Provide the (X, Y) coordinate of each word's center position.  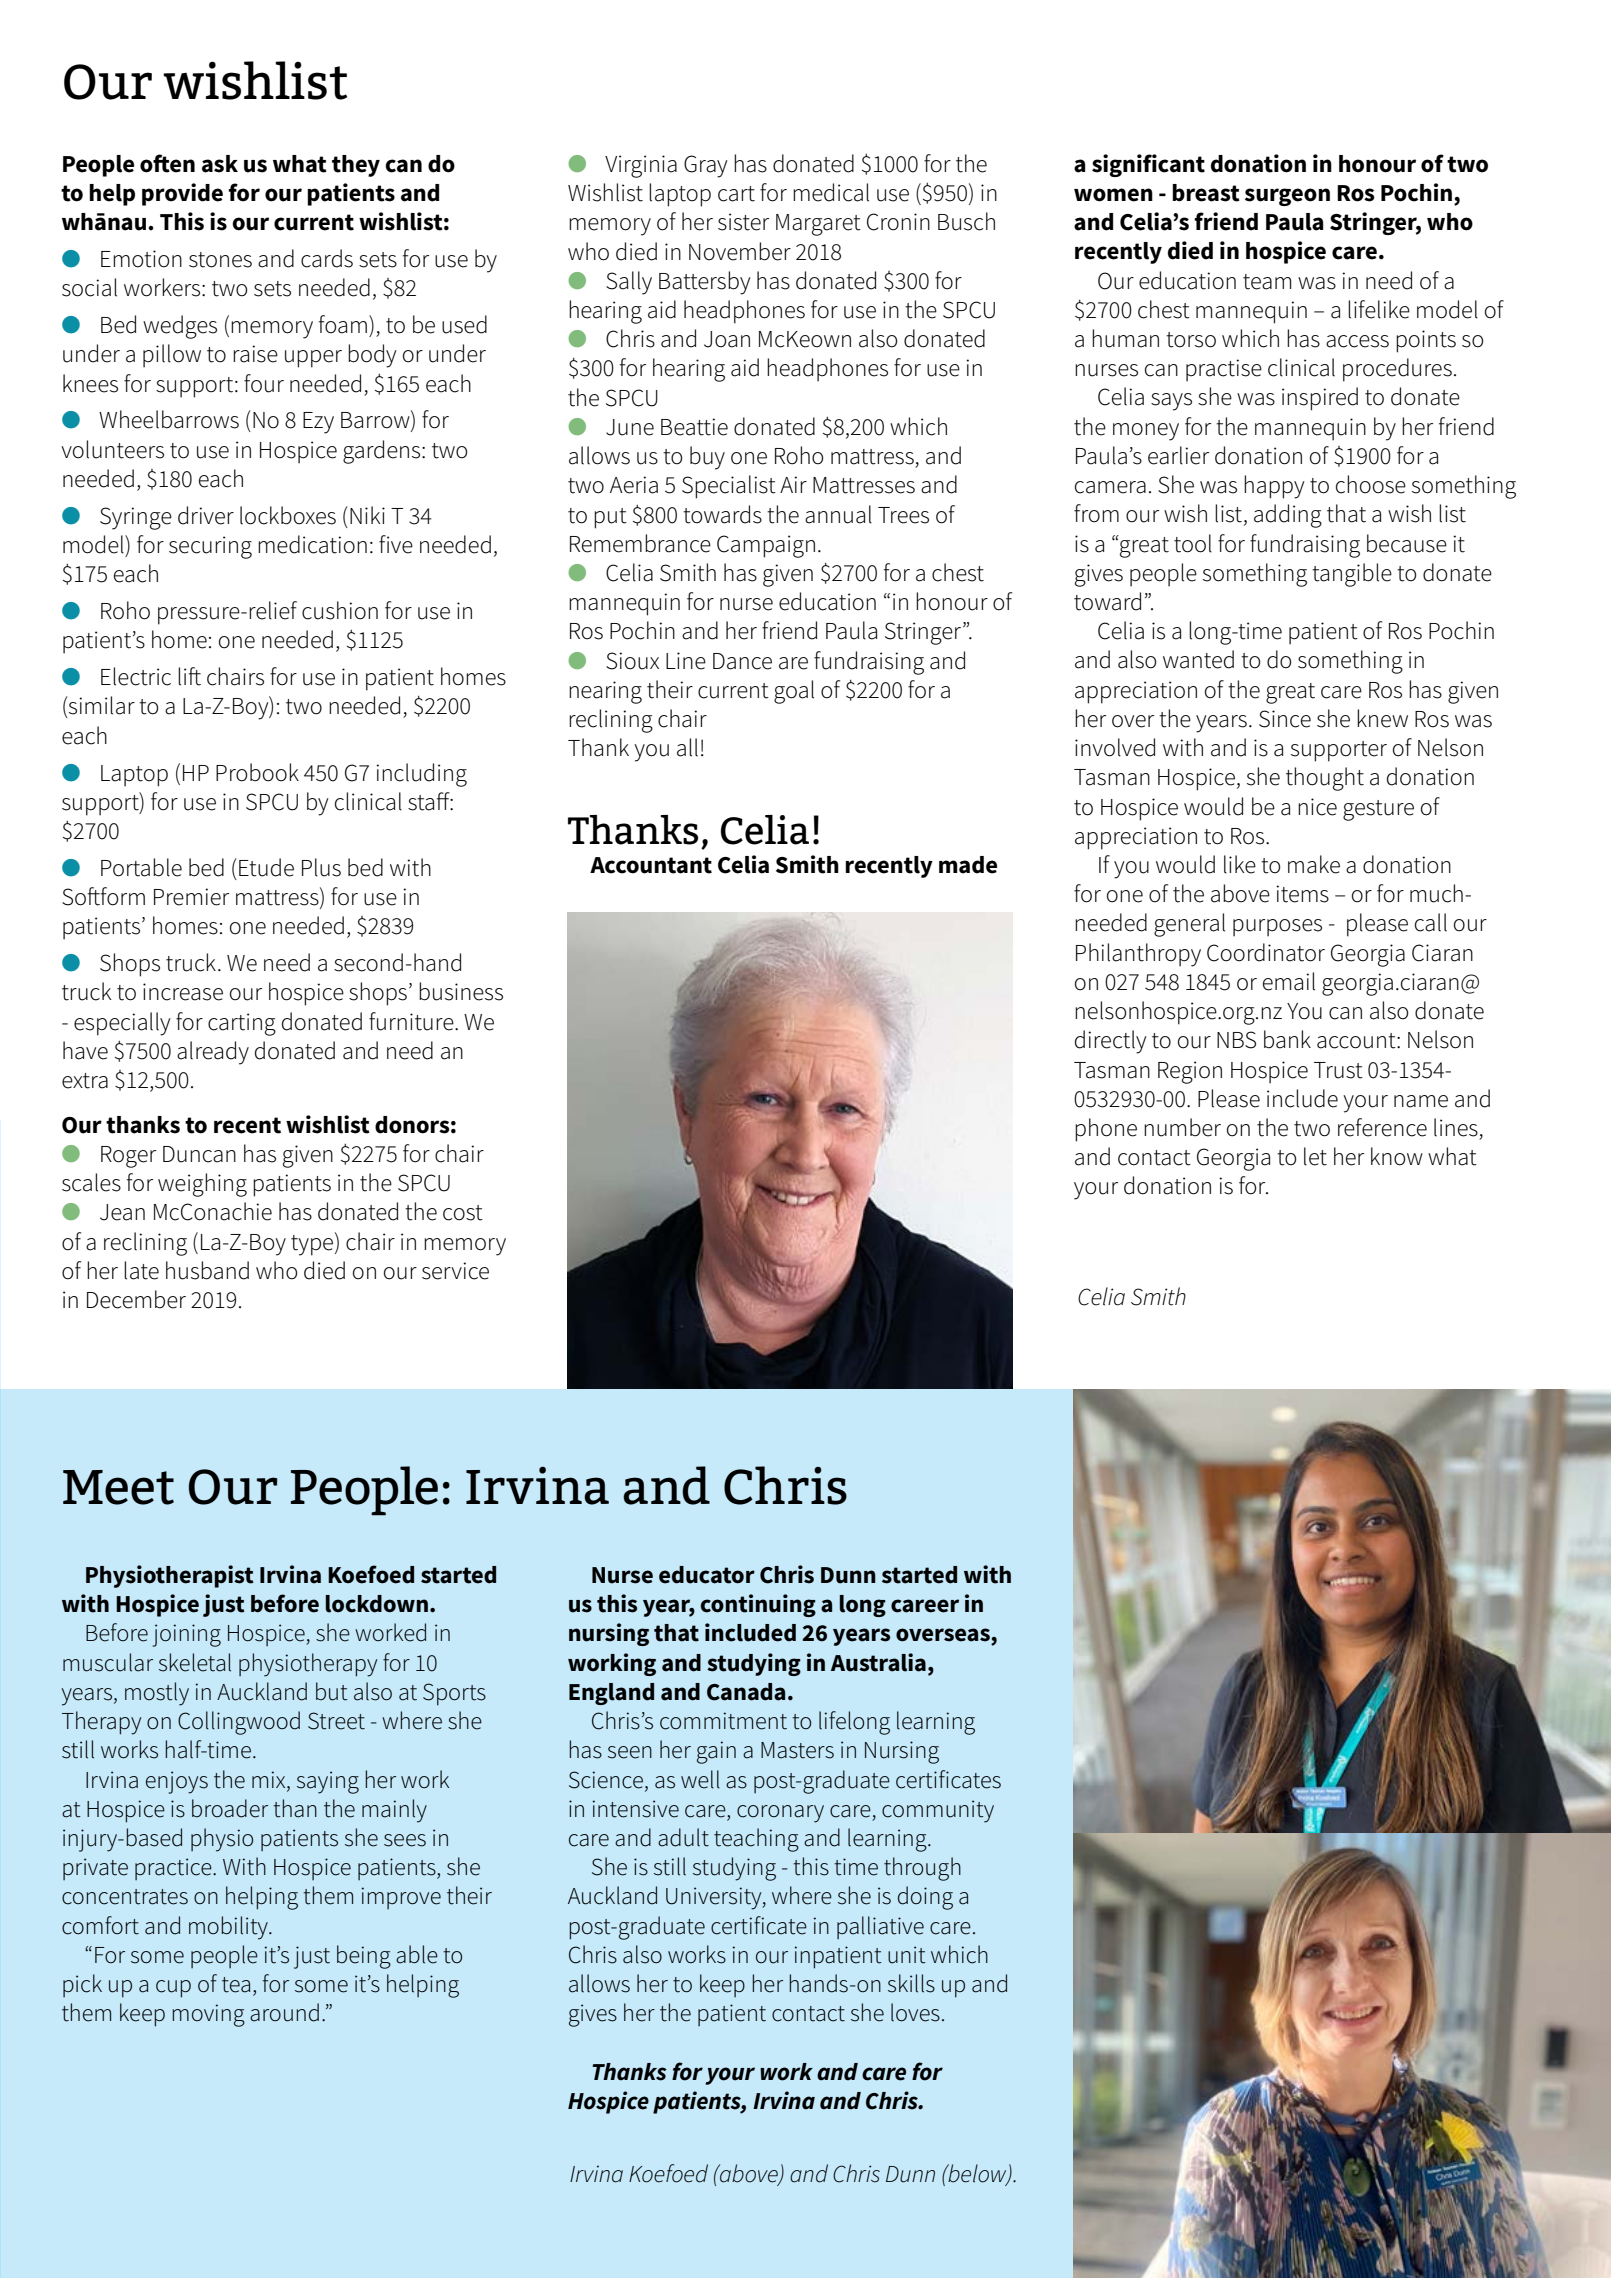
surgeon (1287, 197)
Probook (257, 772)
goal (794, 692)
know (1397, 1156)
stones (220, 260)
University (715, 1898)
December (136, 1299)
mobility (229, 1928)
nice (1317, 807)
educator (707, 1575)
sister (743, 222)
